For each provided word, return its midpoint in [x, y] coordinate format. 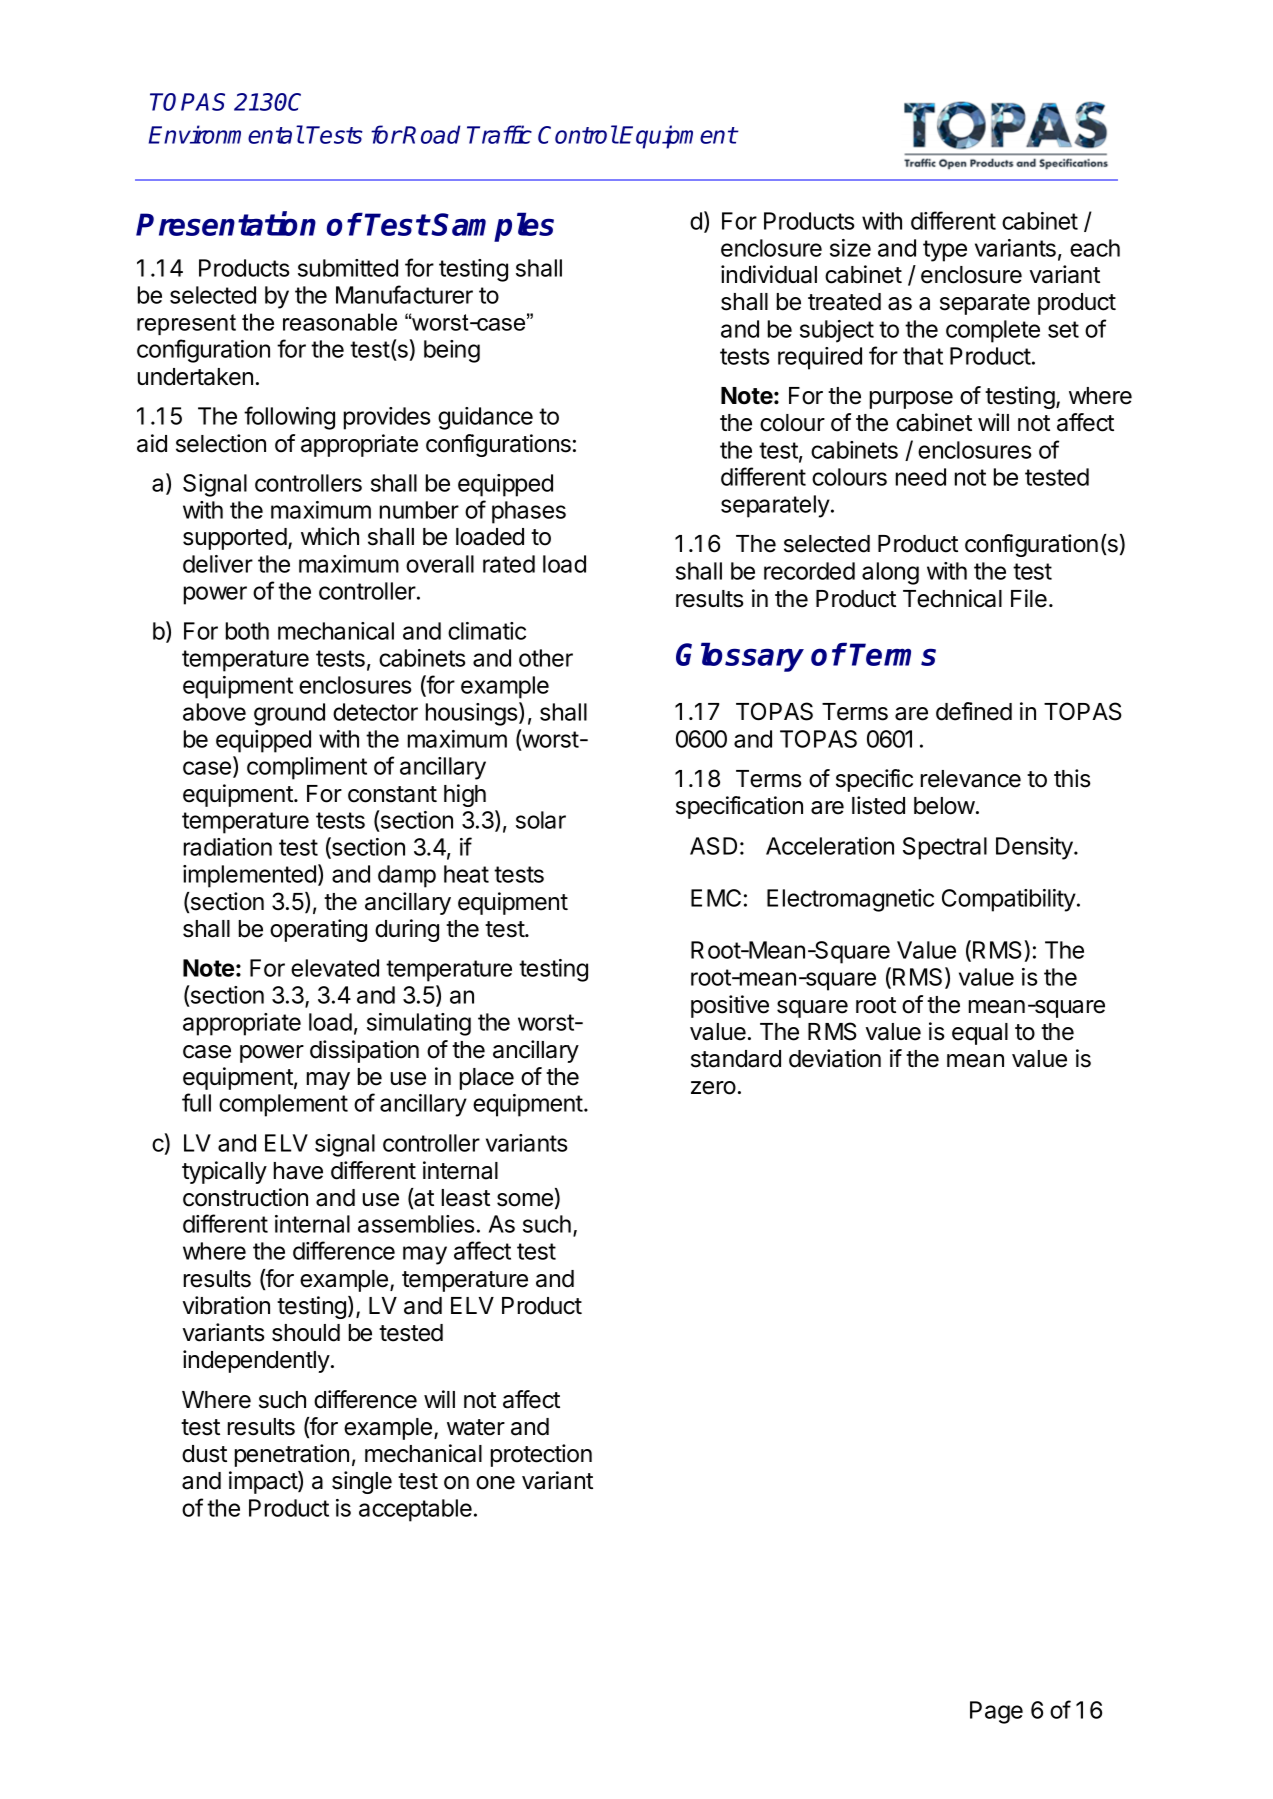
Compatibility [1009, 900]
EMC [716, 898]
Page [996, 1712]
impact [264, 1482]
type [945, 251]
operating [318, 930]
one [495, 1483]
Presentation [226, 224]
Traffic [499, 134]
